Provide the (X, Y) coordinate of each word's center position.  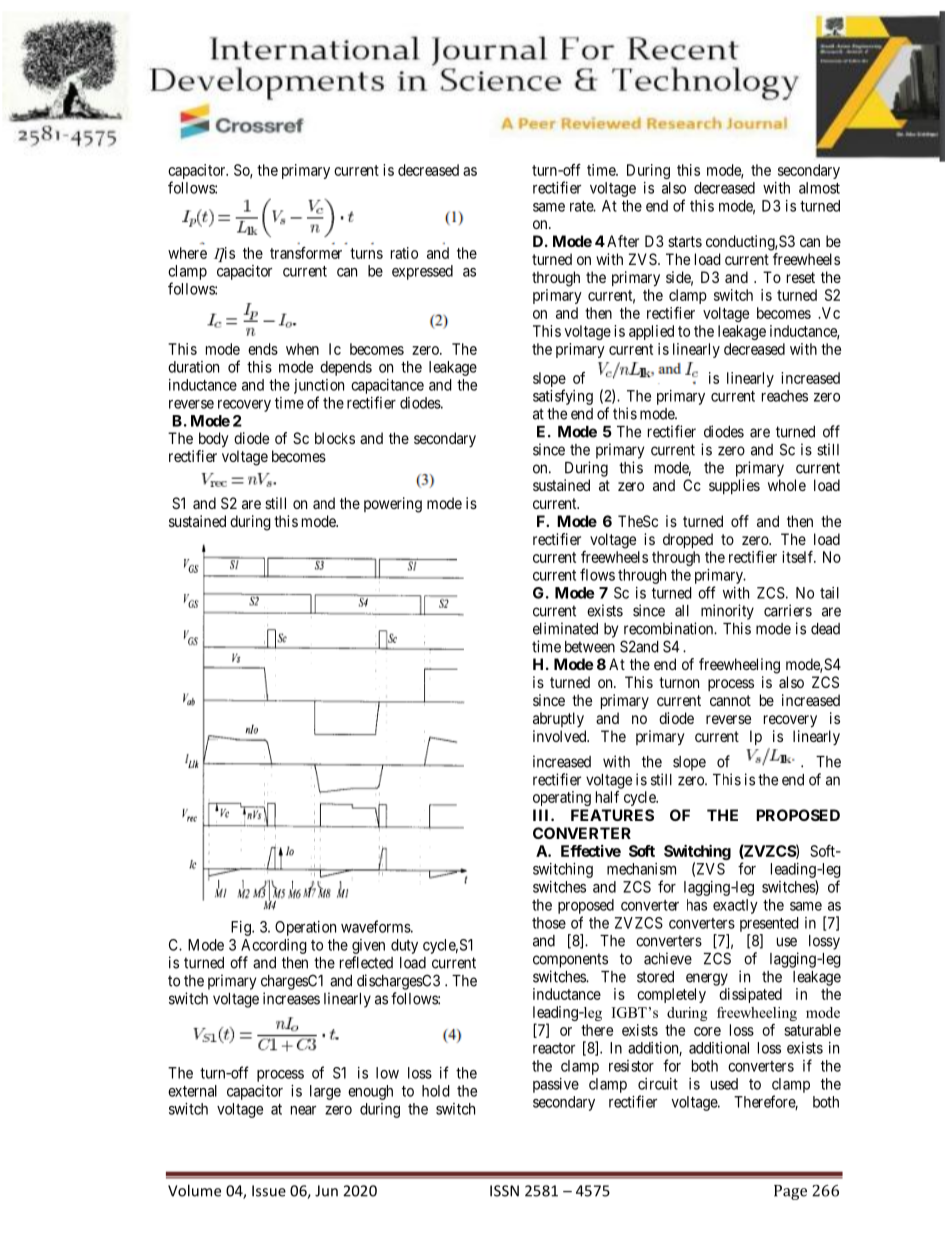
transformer (306, 253)
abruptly (558, 719)
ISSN (504, 1191)
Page (790, 1192)
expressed (422, 272)
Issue (269, 1191)
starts (685, 241)
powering (393, 505)
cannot (730, 700)
